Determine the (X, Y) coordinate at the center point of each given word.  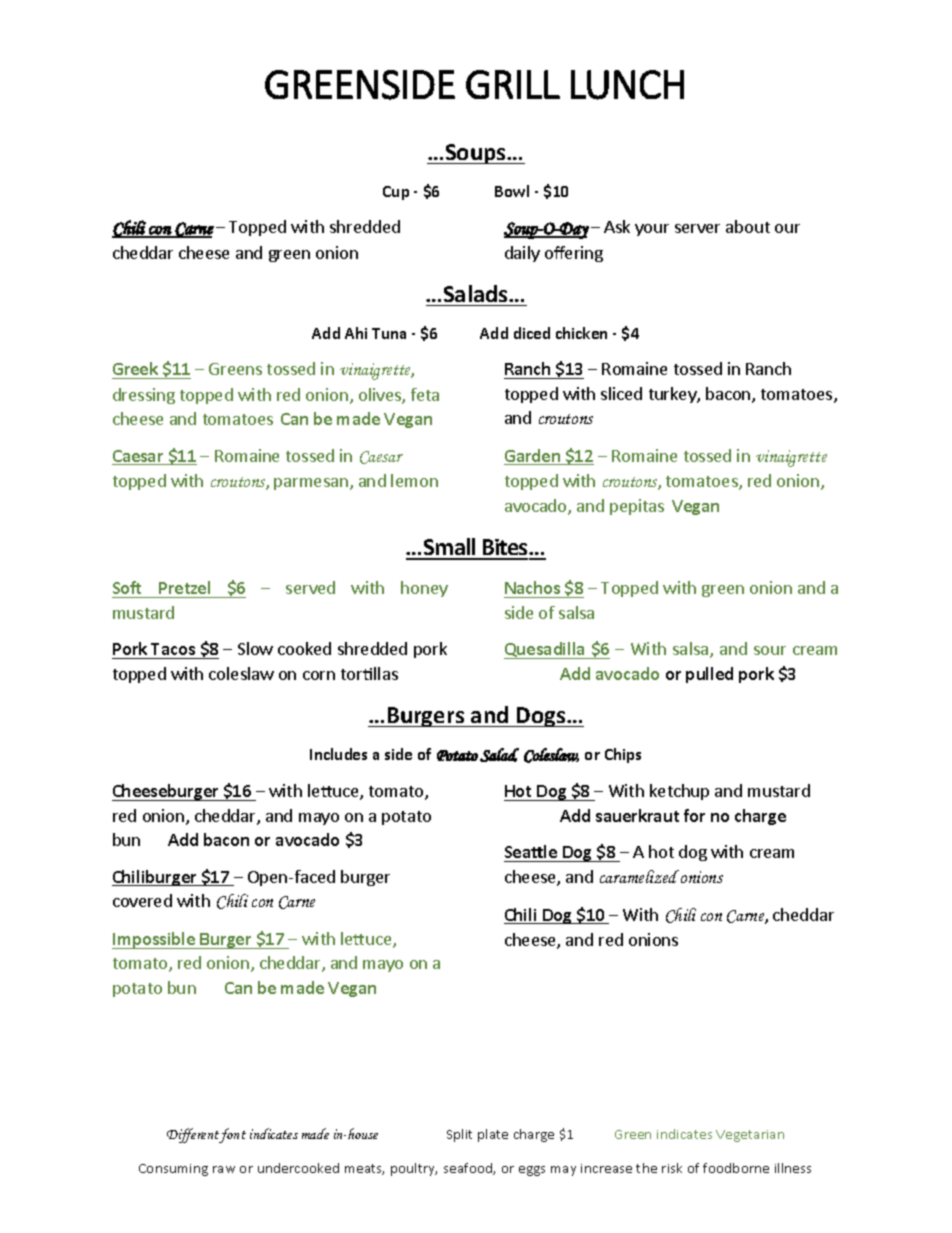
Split (459, 1135)
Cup (396, 193)
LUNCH (627, 85)
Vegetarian (750, 1136)
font (232, 1135)
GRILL (513, 84)
